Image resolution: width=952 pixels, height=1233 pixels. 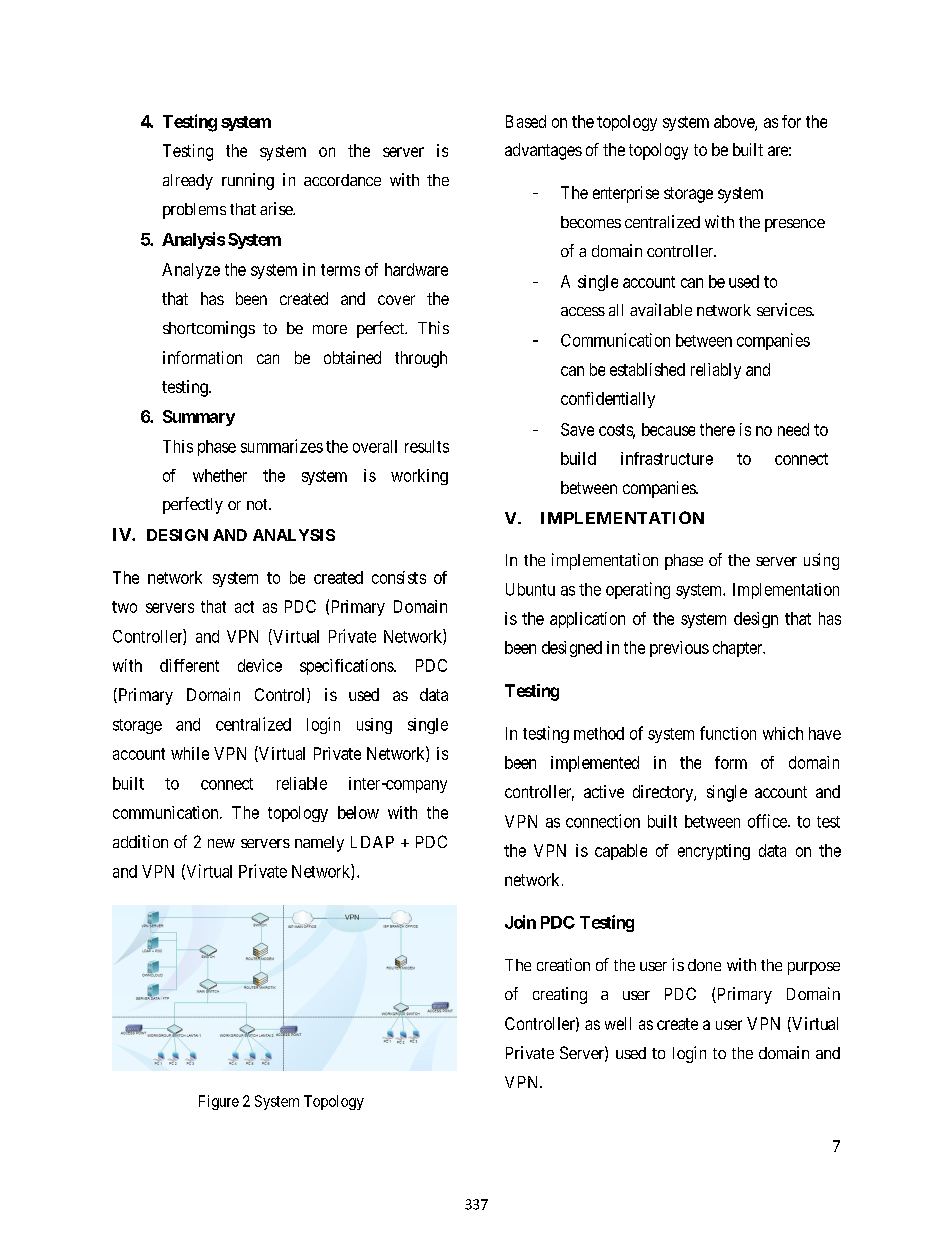 What do you see at coordinates (189, 665) in the page?
I see `different` at bounding box center [189, 665].
